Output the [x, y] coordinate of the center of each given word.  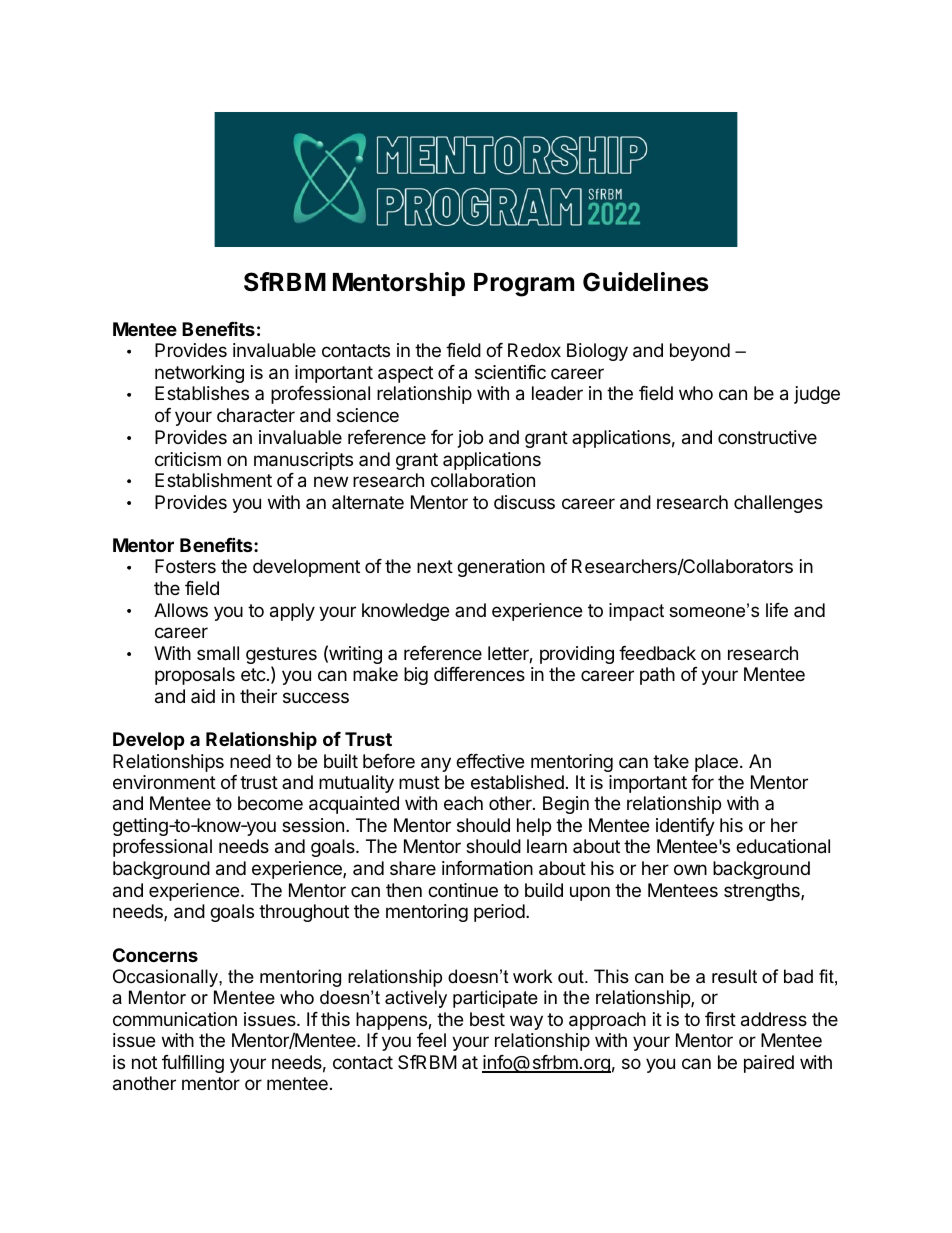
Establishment [213, 480]
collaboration [483, 480]
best [487, 1019]
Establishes [202, 393]
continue [463, 890]
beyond [700, 352]
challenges [778, 504]
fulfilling [193, 1064]
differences [479, 674]
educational [783, 846]
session [313, 825]
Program [524, 285]
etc [253, 674]
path [657, 676]
